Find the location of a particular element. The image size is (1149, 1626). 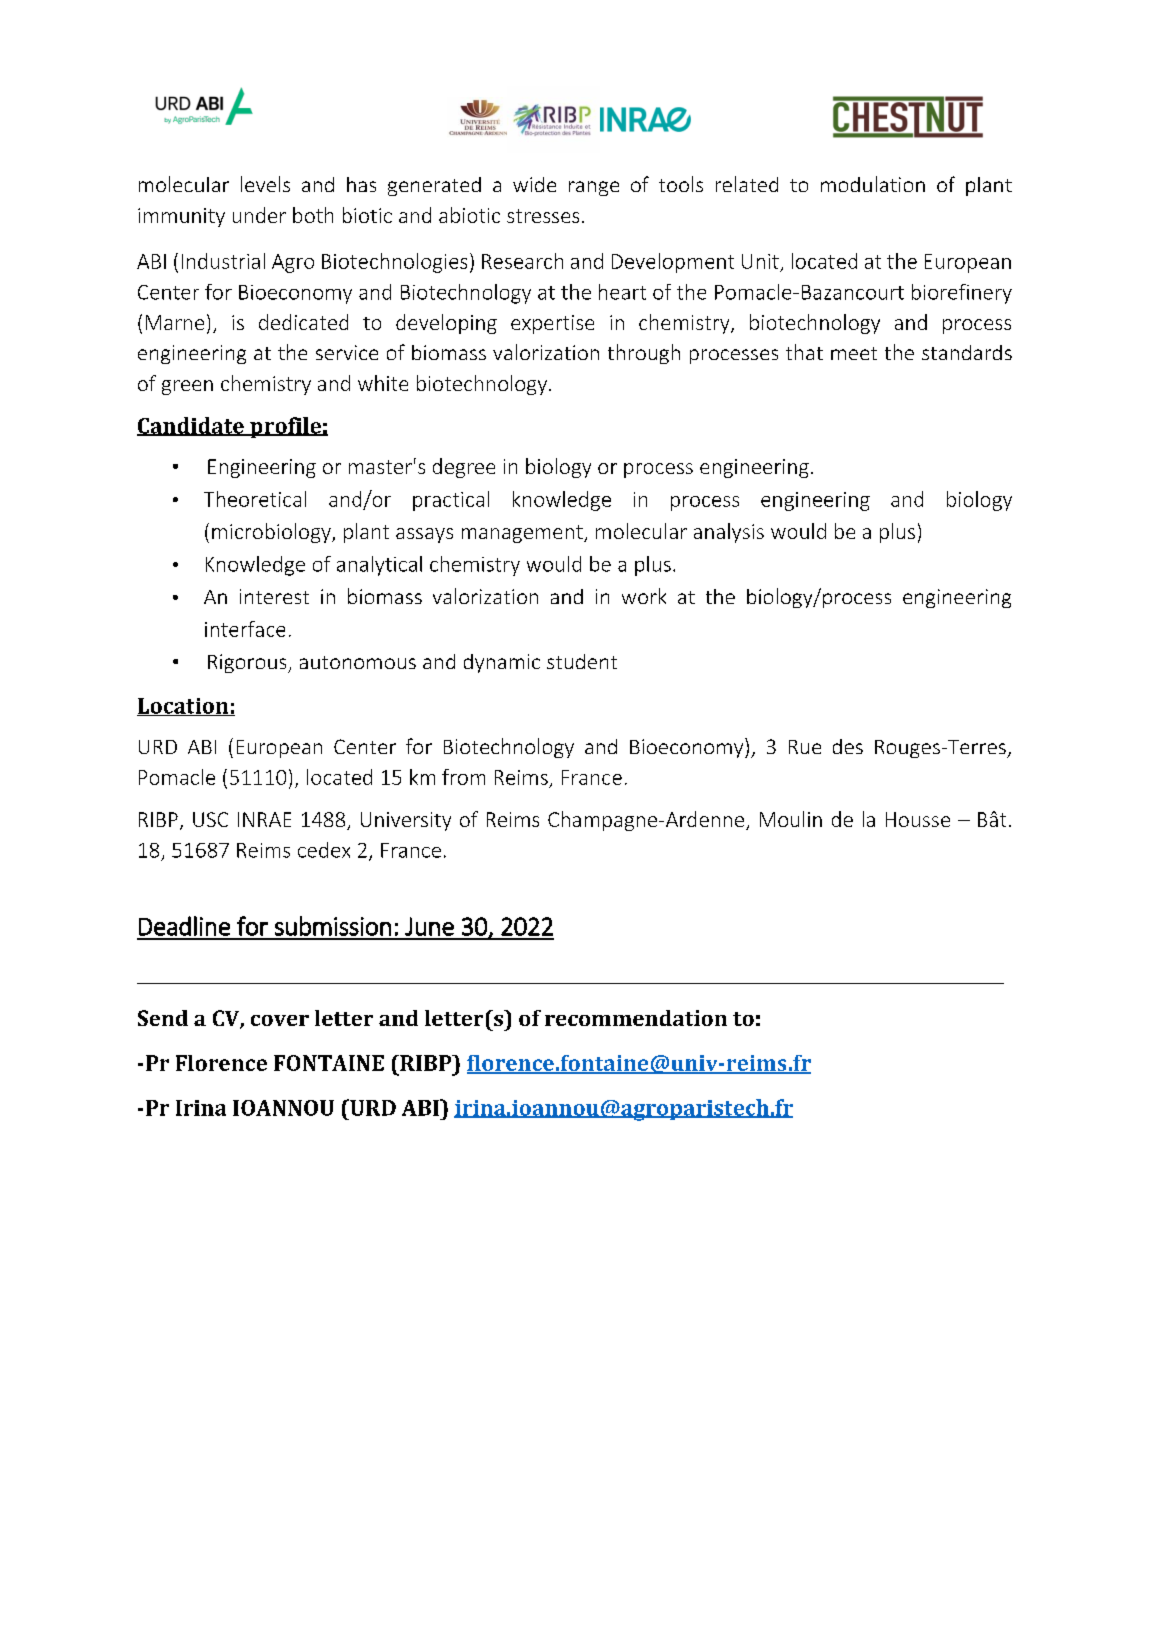

green is located at coordinates (187, 387).
